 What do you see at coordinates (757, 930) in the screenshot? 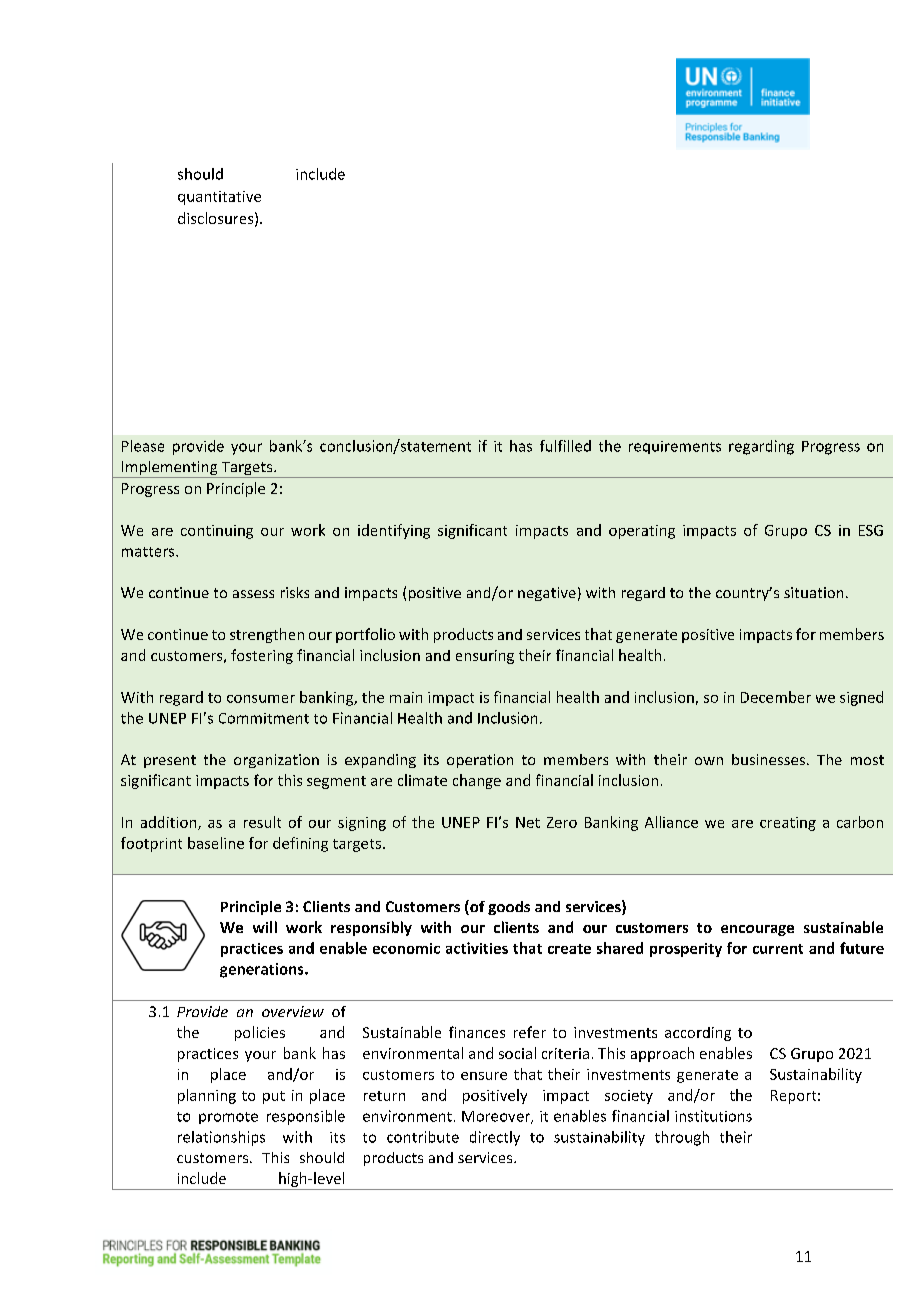
I see `encourage` at bounding box center [757, 930].
